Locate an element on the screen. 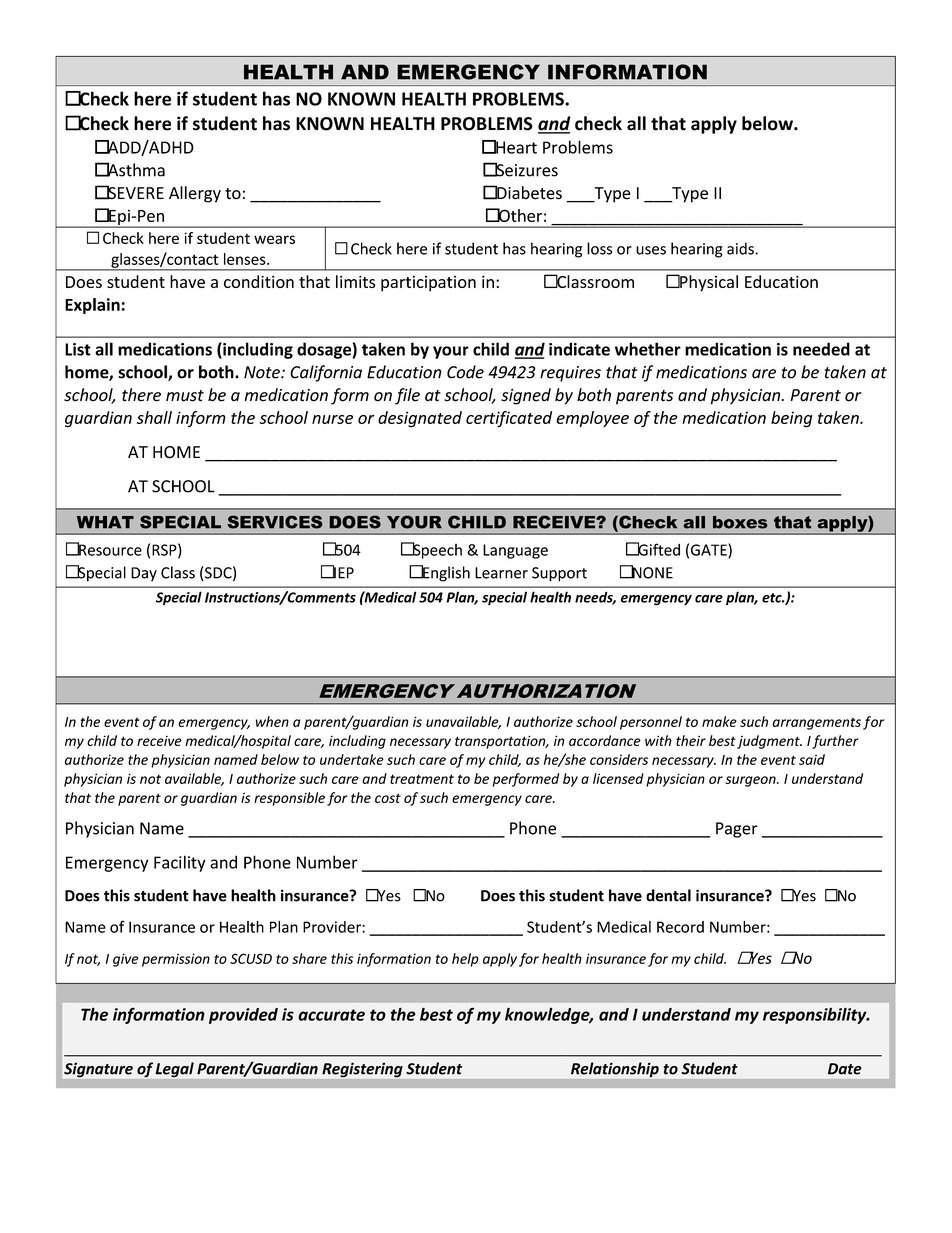 Image resolution: width=952 pixels, height=1233 pixels. Day is located at coordinates (144, 574).
